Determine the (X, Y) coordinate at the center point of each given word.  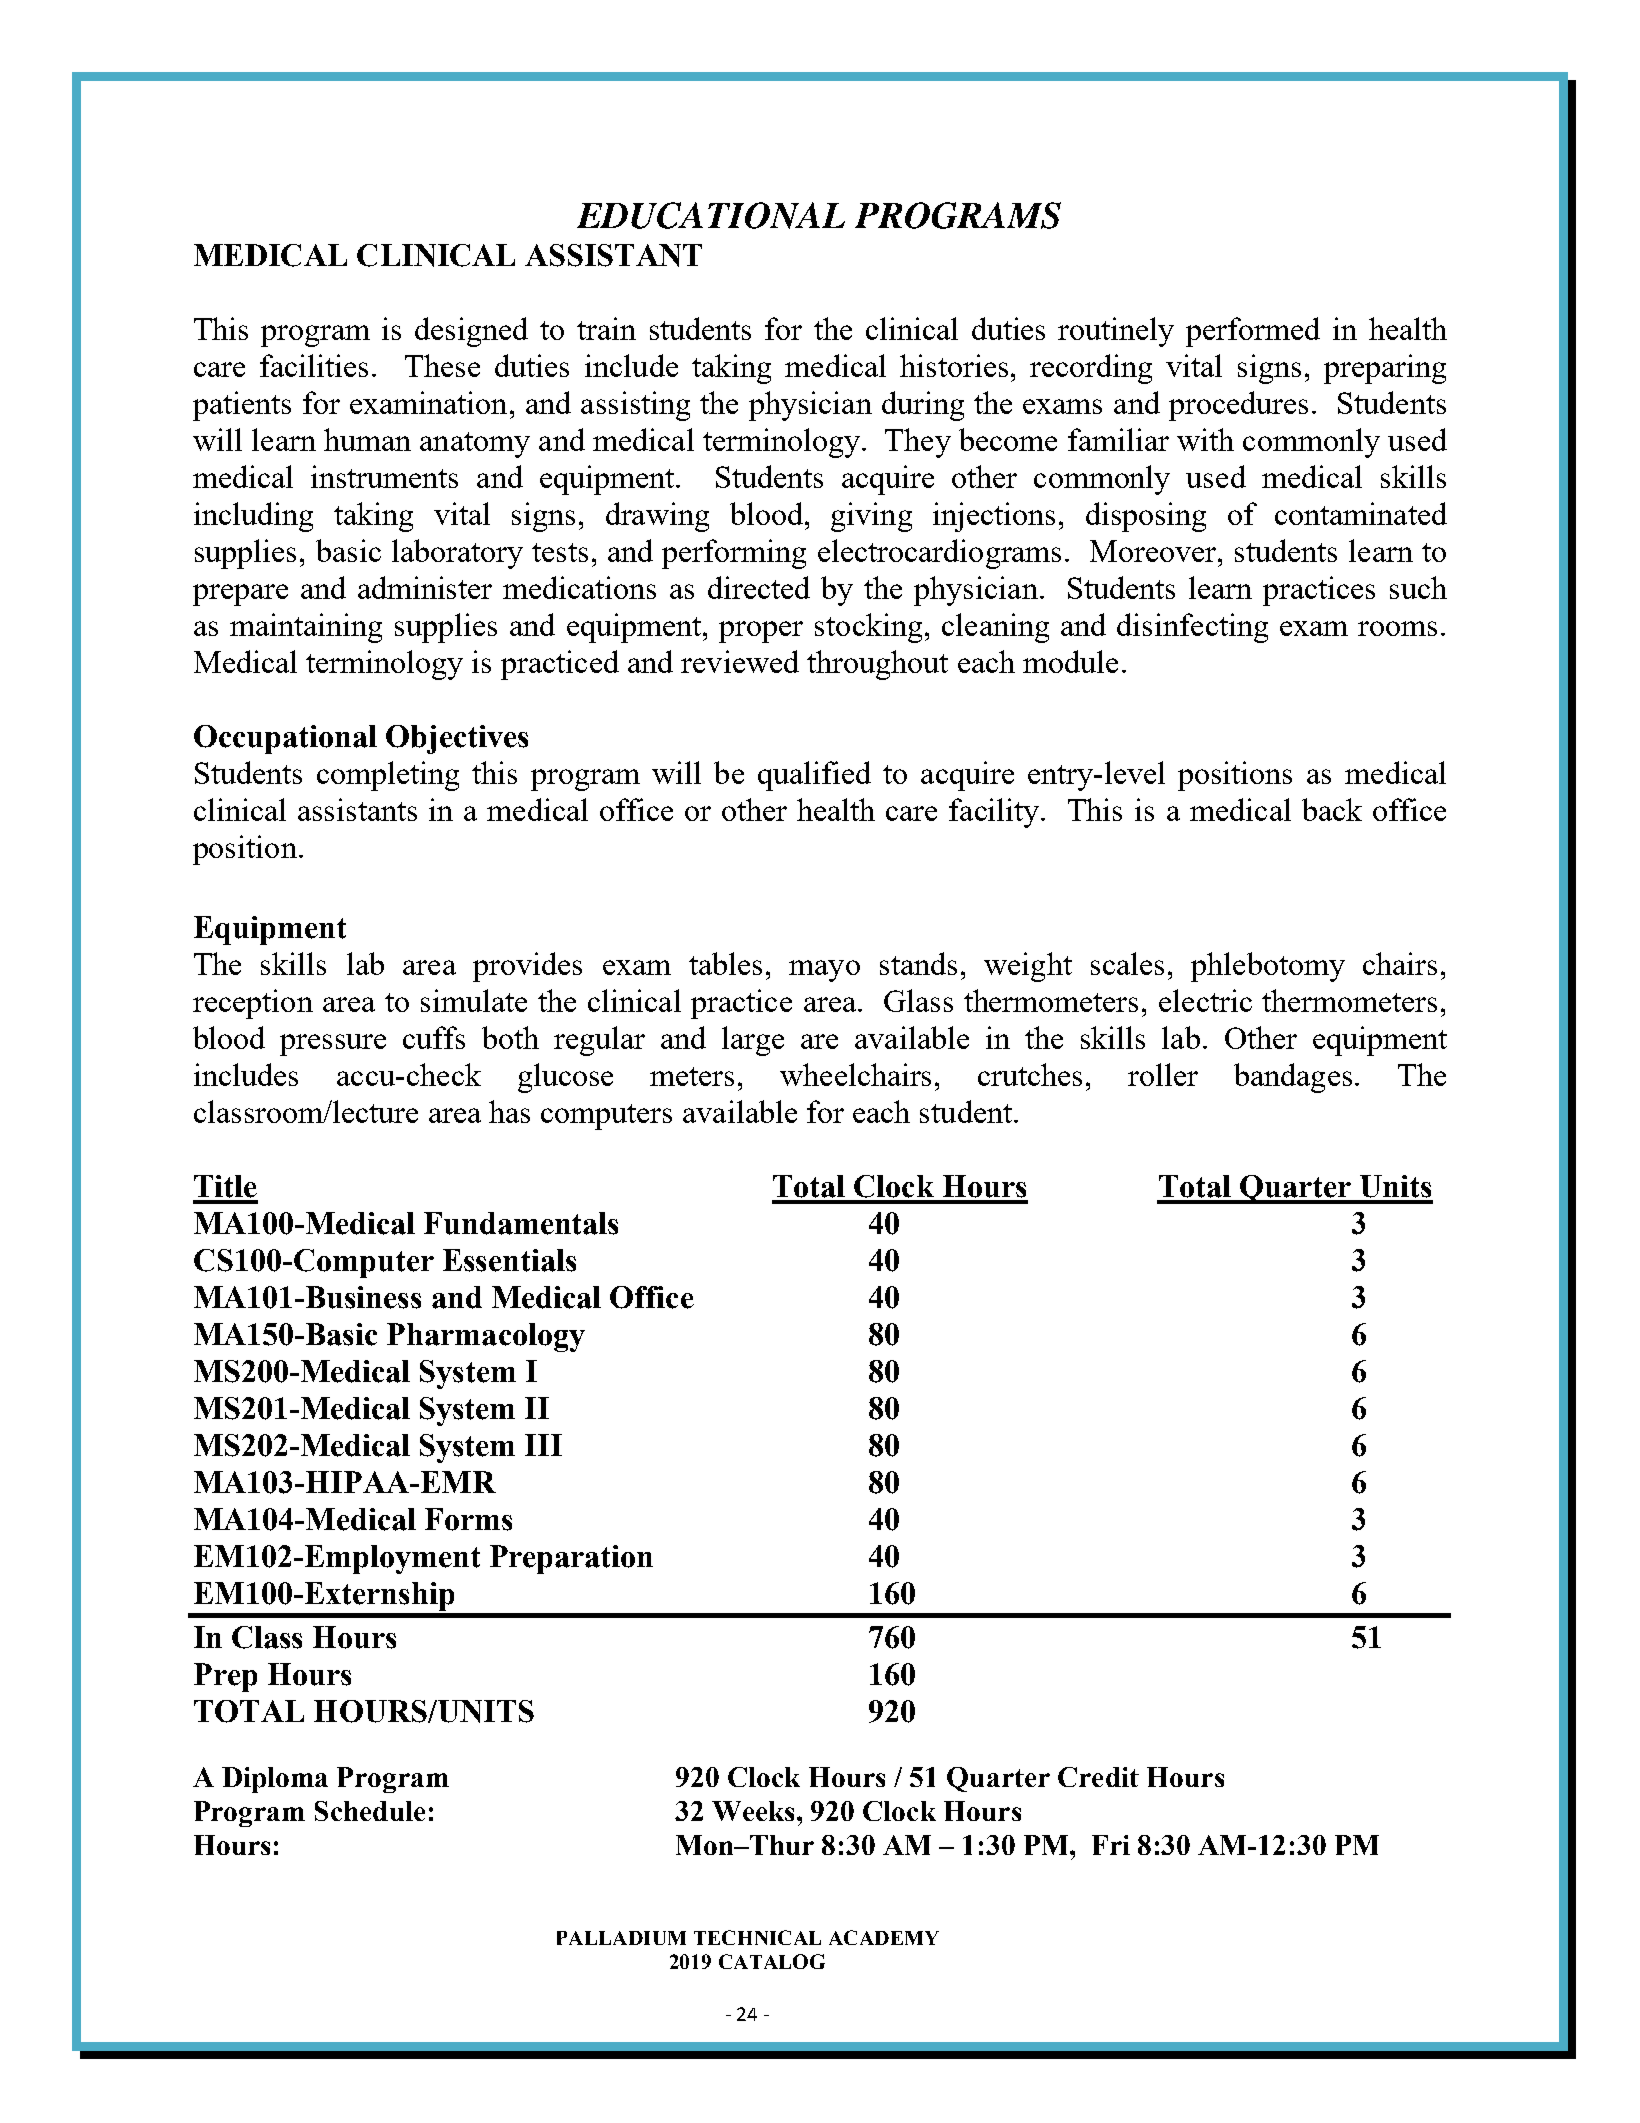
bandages (1293, 1078)
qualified (814, 776)
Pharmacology (486, 1337)
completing (388, 776)
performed (1253, 332)
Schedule (370, 1811)
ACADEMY (884, 1937)
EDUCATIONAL (711, 215)
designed (471, 332)
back (1332, 809)
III (543, 1445)
